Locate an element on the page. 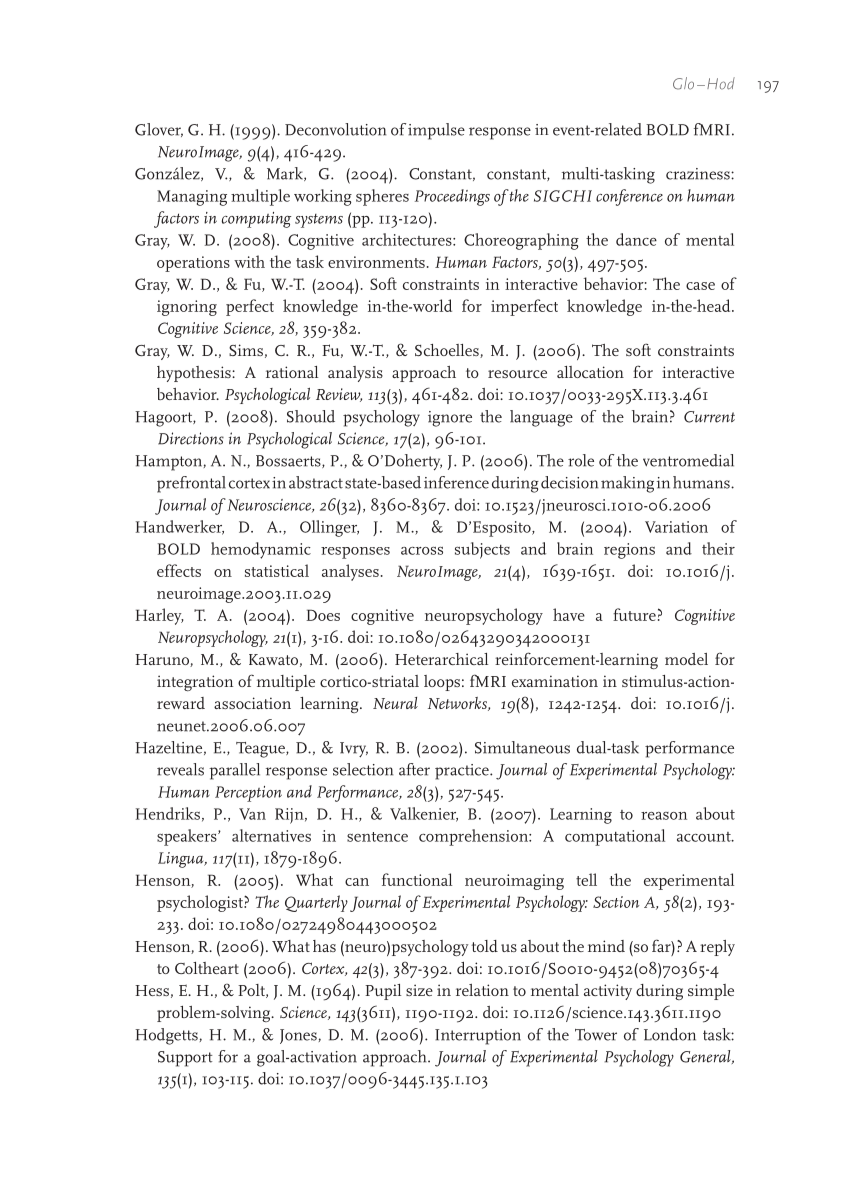 Image resolution: width=844 pixels, height=1192 pixels. allocation is located at coordinates (590, 372).
